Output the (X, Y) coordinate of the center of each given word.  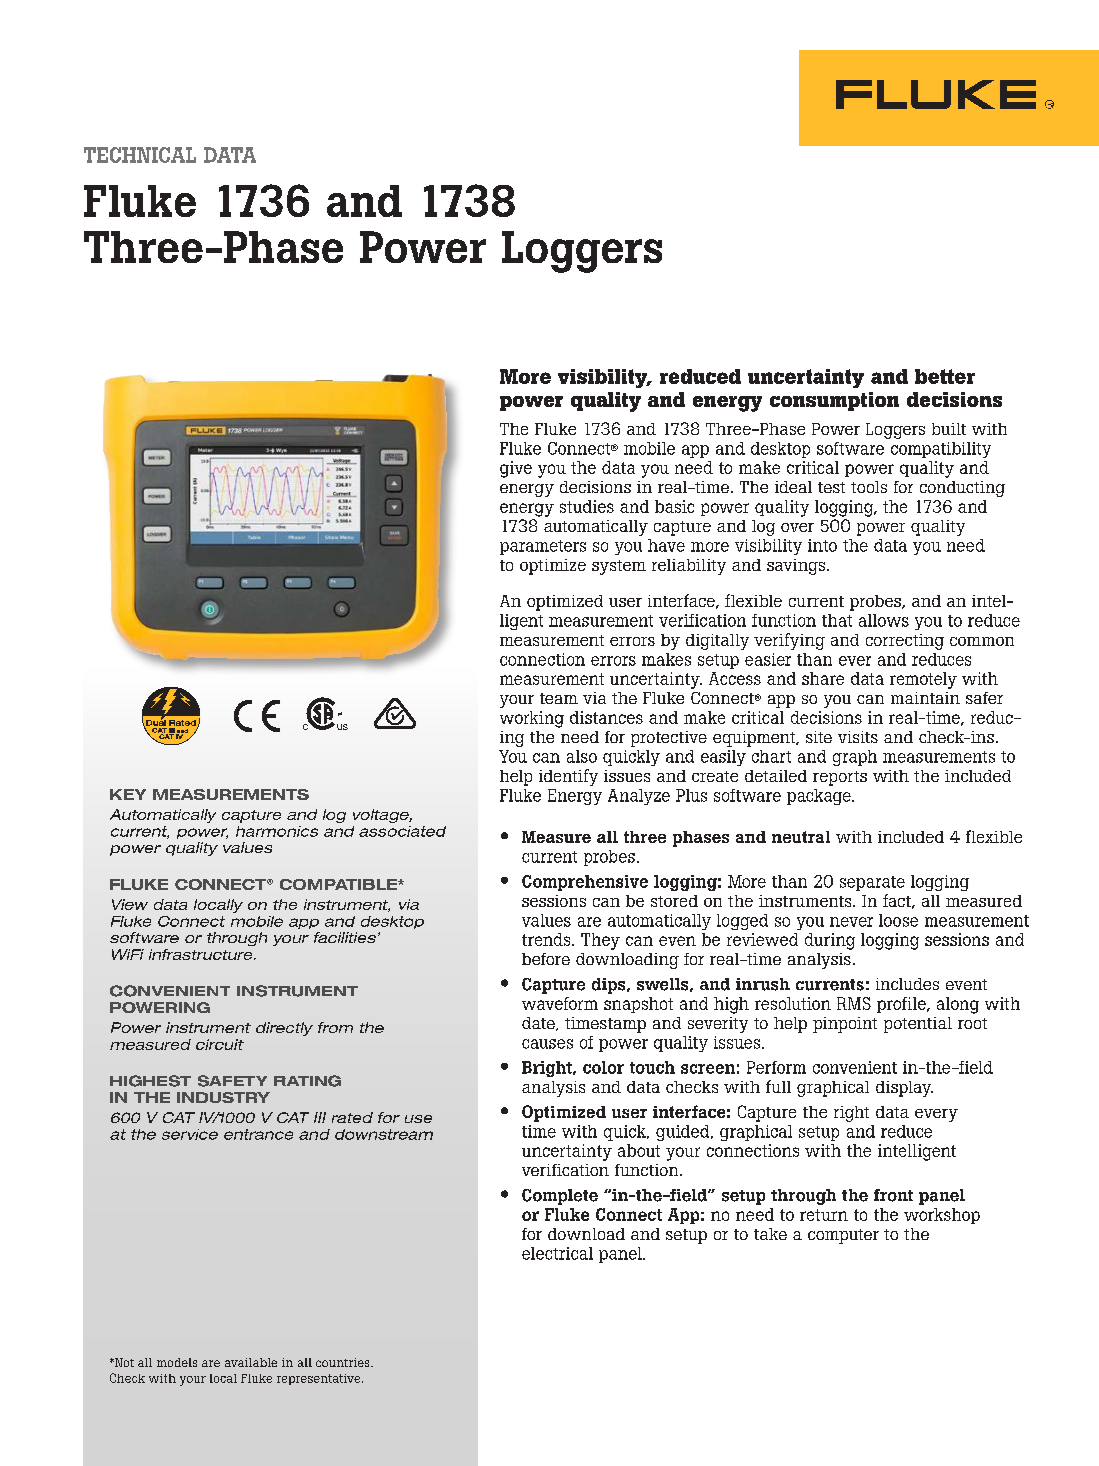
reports (840, 778)
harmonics (277, 831)
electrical (557, 1253)
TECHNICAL (140, 155)
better (945, 376)
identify (568, 777)
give (516, 469)
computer (843, 1236)
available (251, 1362)
